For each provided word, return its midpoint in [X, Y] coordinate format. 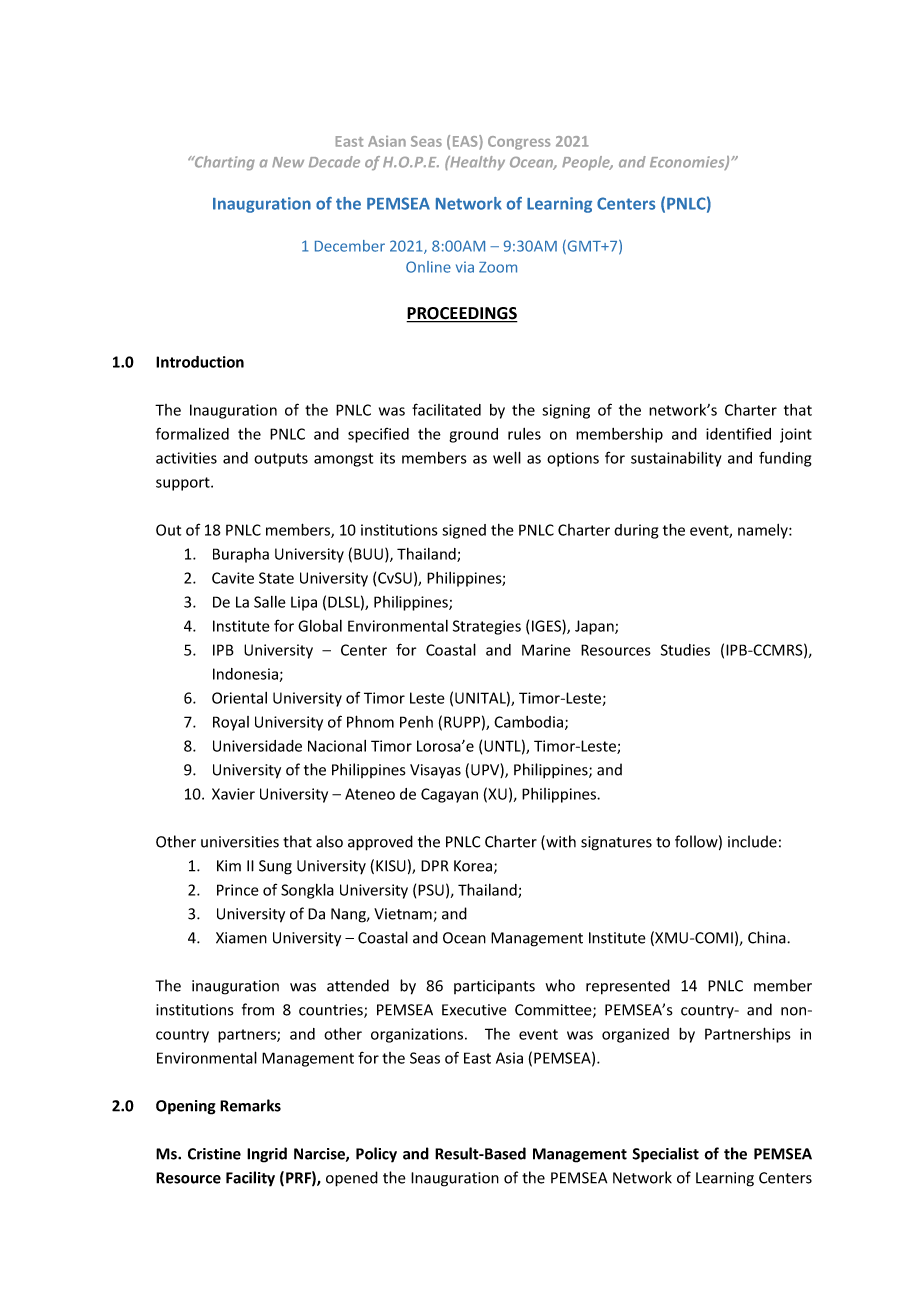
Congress [519, 143]
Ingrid [267, 1155]
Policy [376, 1155]
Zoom [498, 267]
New [288, 162]
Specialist [665, 1155]
